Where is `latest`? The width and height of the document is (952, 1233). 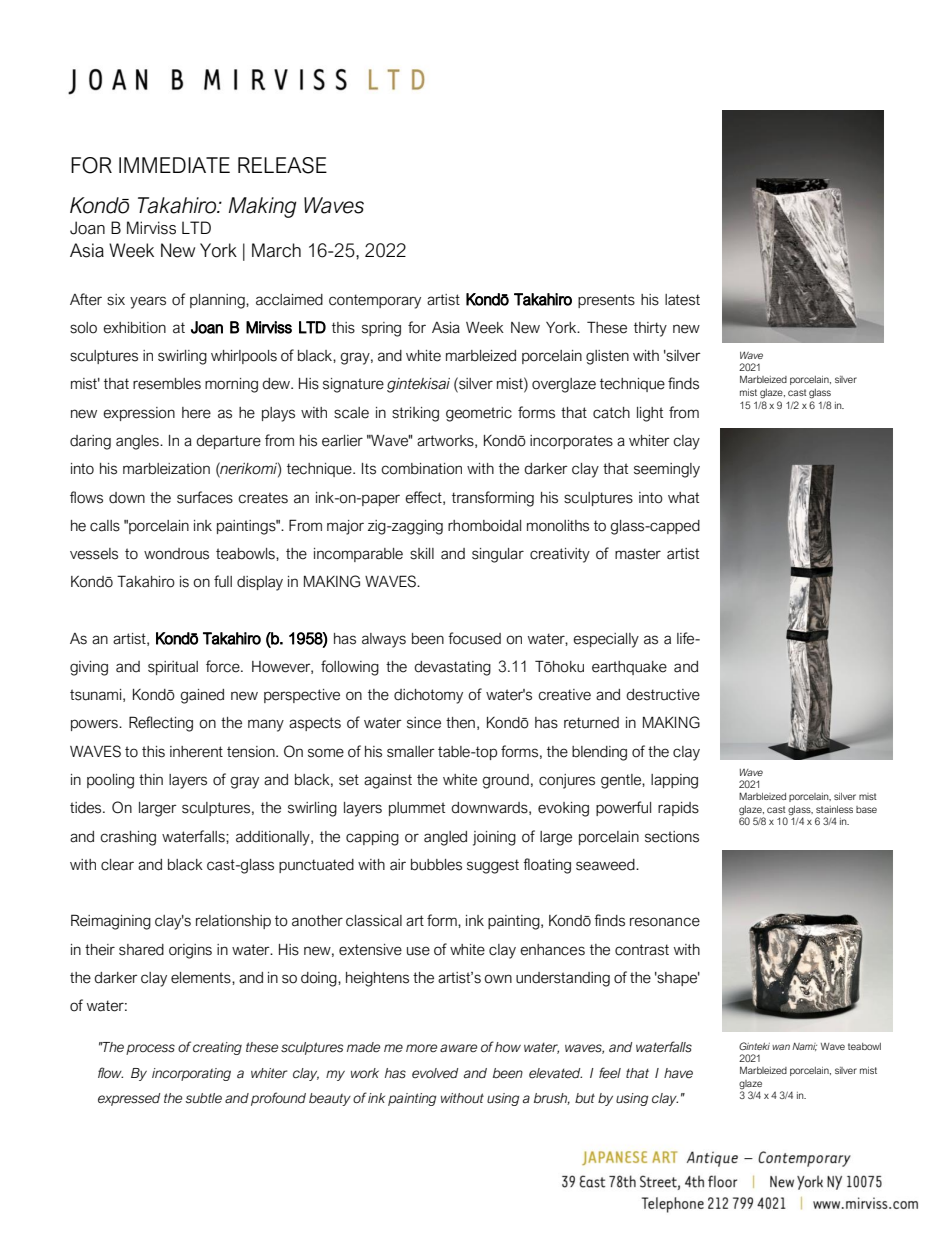 latest is located at coordinates (682, 300).
